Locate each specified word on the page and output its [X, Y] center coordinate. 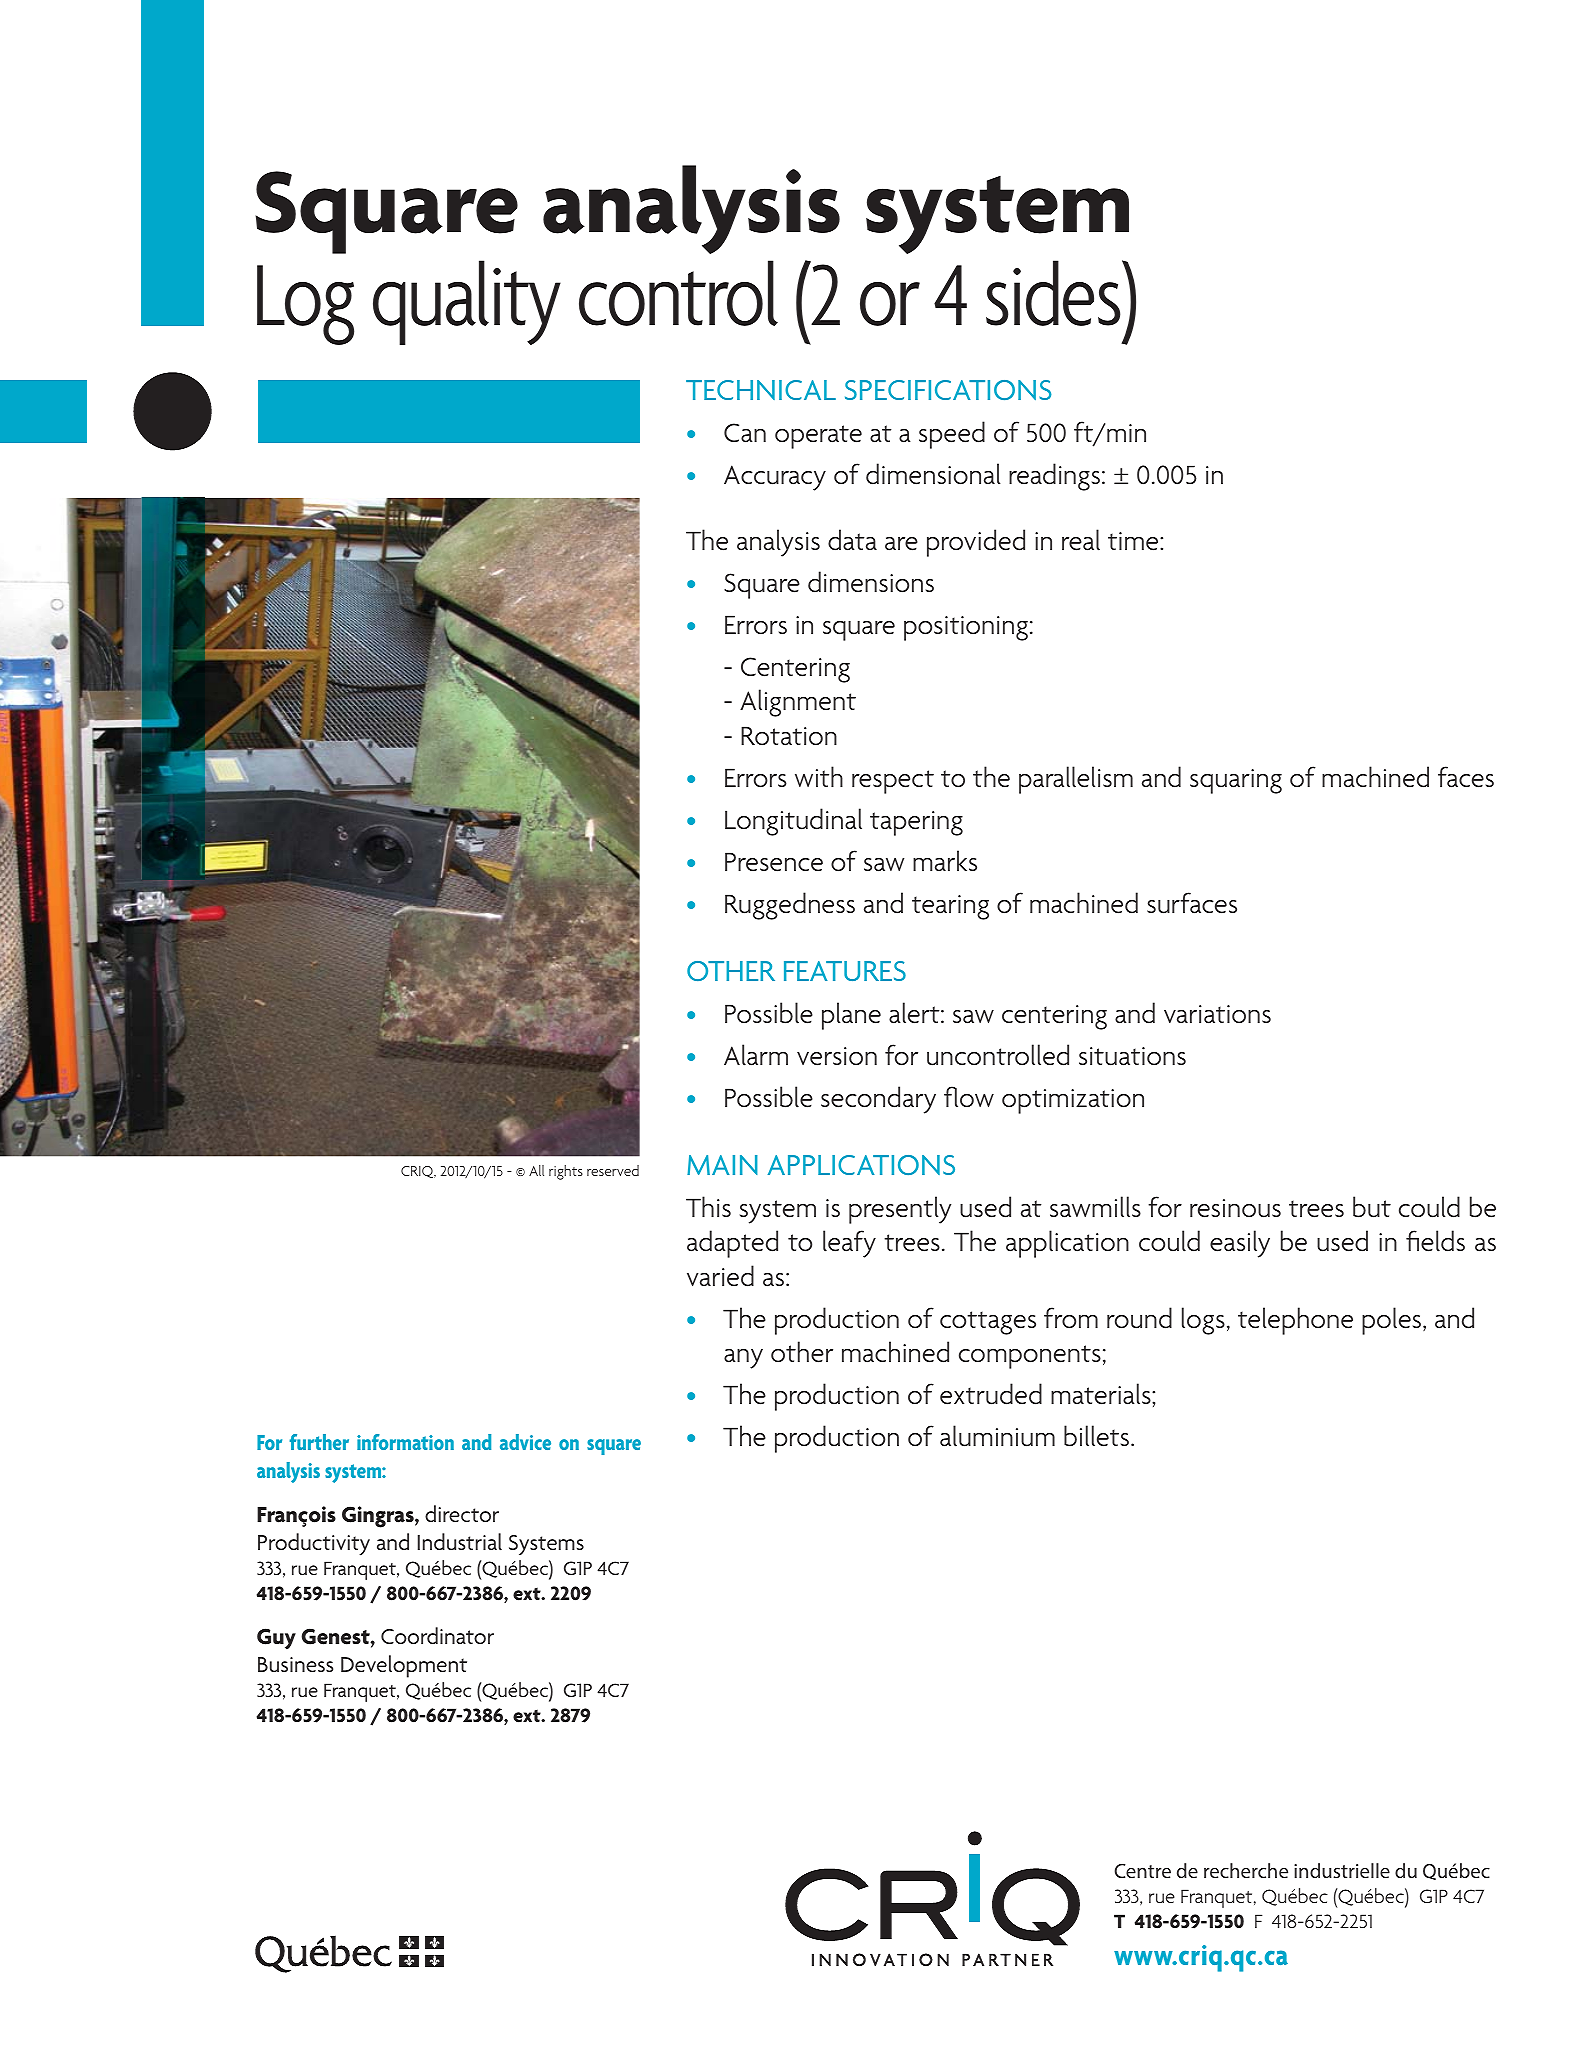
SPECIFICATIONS [948, 390]
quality [467, 302]
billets [1098, 1436]
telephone [1295, 1321]
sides [1054, 293]
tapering [916, 823]
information [405, 1442]
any [743, 1359]
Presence [774, 862]
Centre [1143, 1871]
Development [404, 1666]
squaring [1236, 781]
